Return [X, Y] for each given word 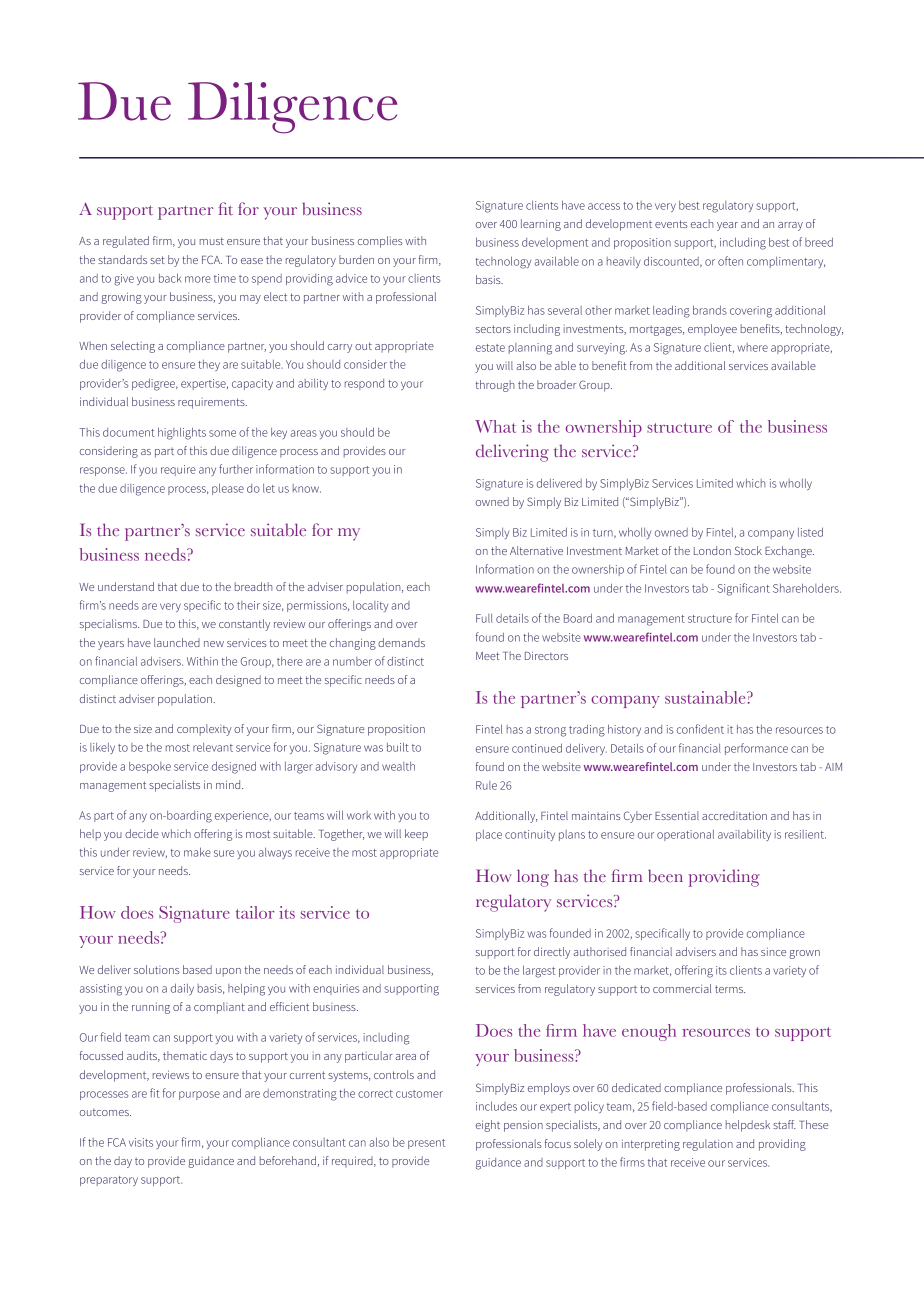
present [426, 1144]
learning [541, 225]
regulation [708, 1145]
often [730, 261]
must [212, 241]
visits [141, 1142]
